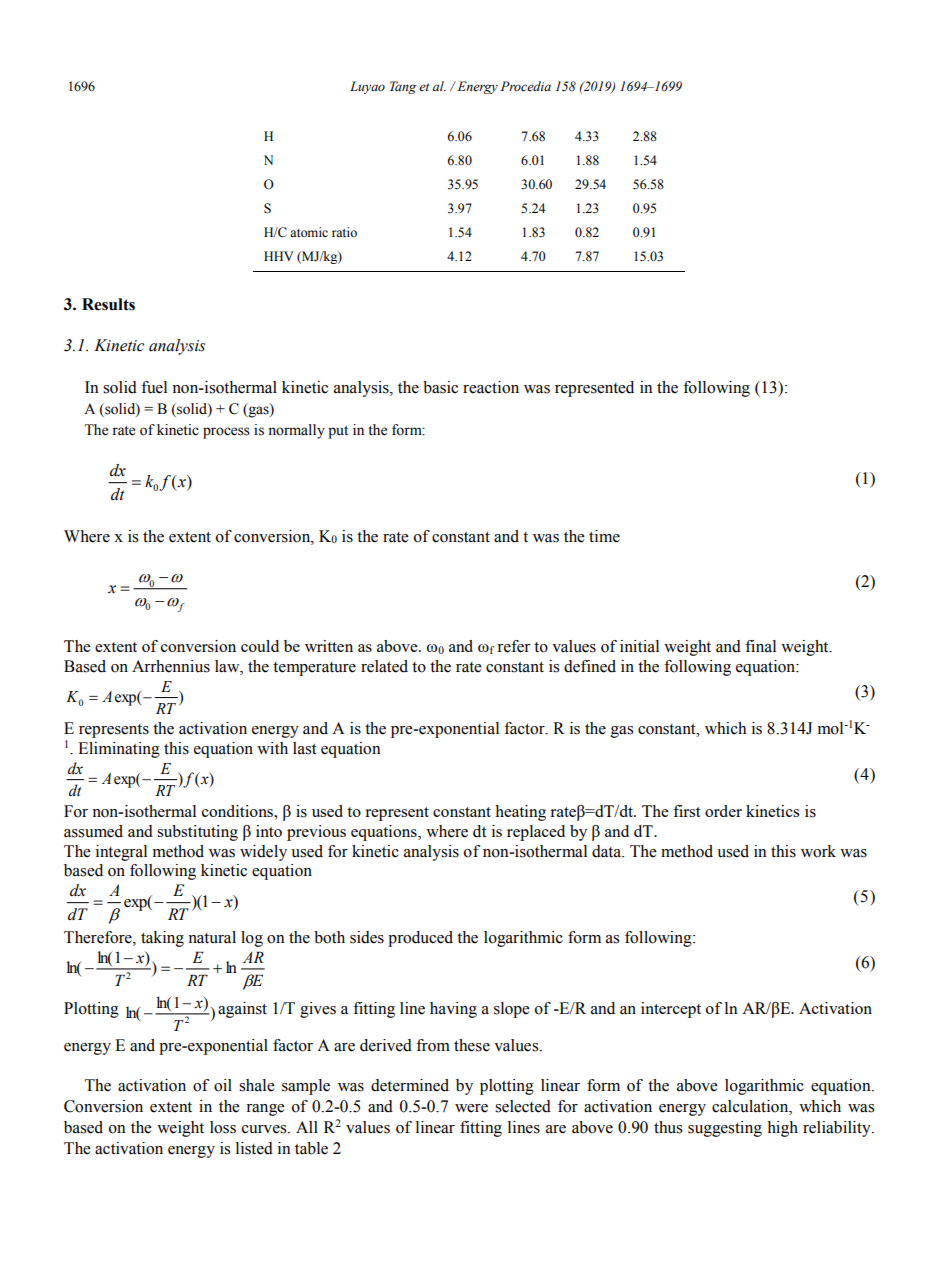 The width and height of the document is (944, 1288). Describe the element at coordinates (223, 1127) in the document. I see `loss` at that location.
